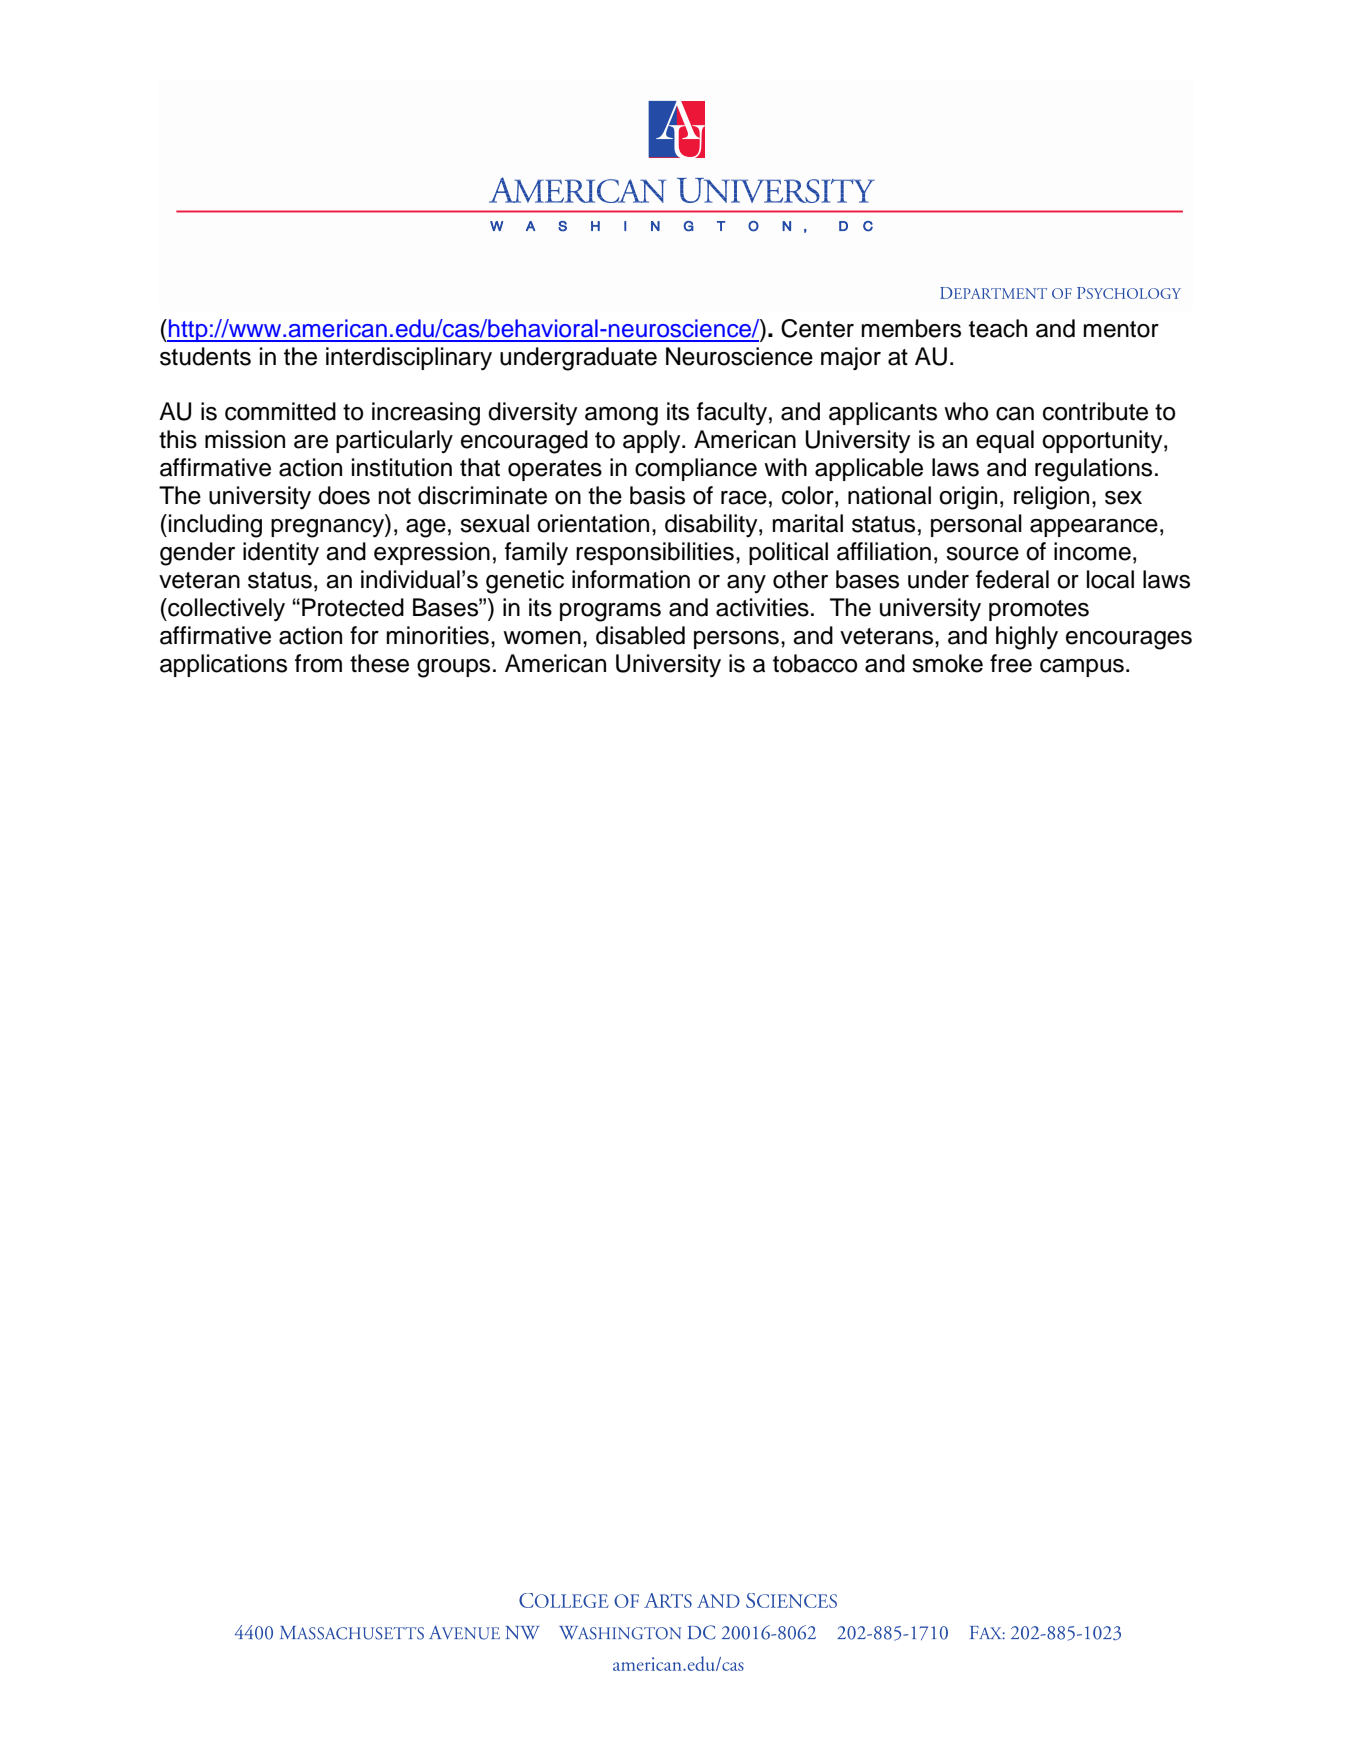  I want to click on from, so click(318, 663).
